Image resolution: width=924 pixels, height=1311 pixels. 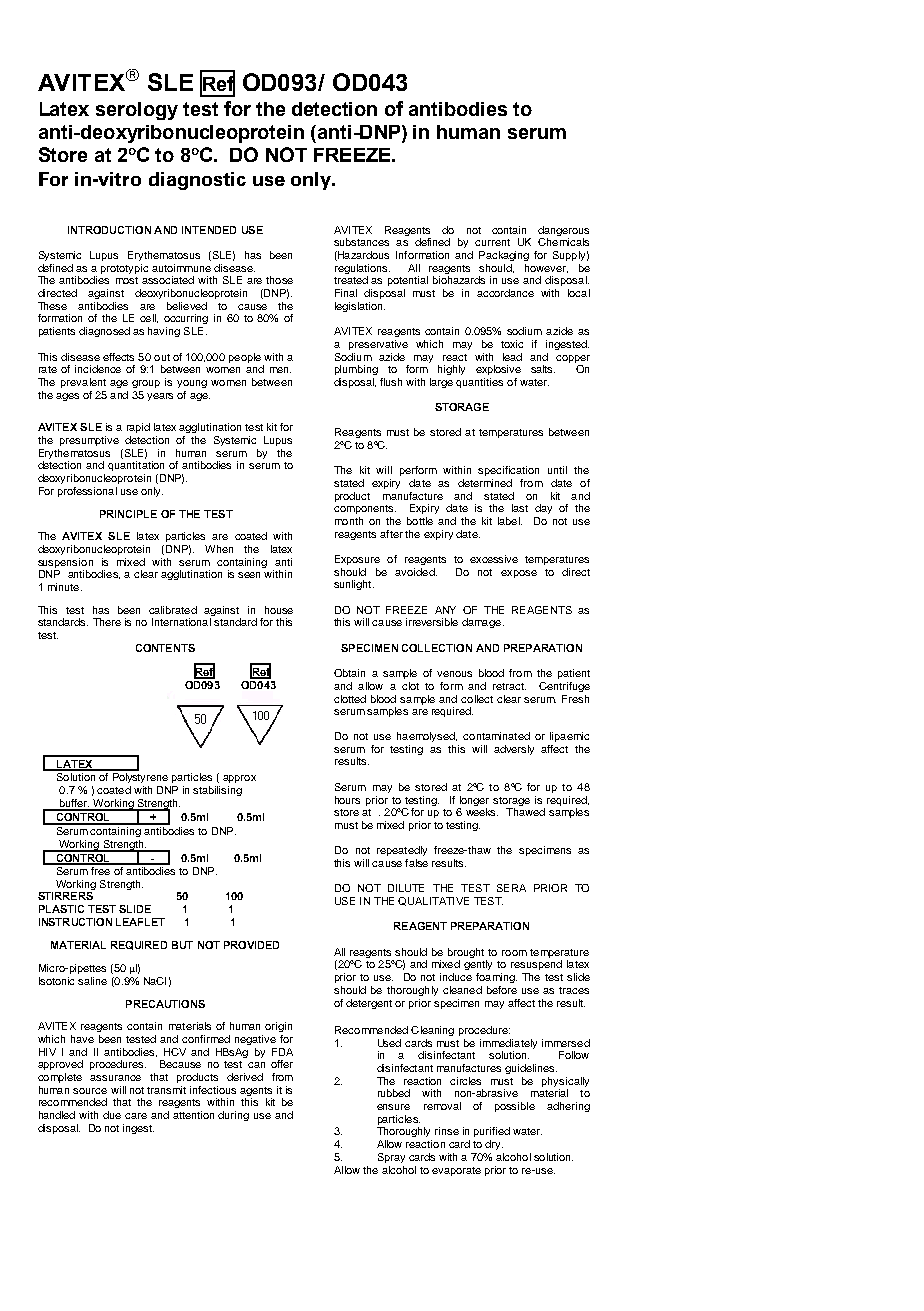 What do you see at coordinates (481, 623) in the screenshot?
I see `damage` at bounding box center [481, 623].
